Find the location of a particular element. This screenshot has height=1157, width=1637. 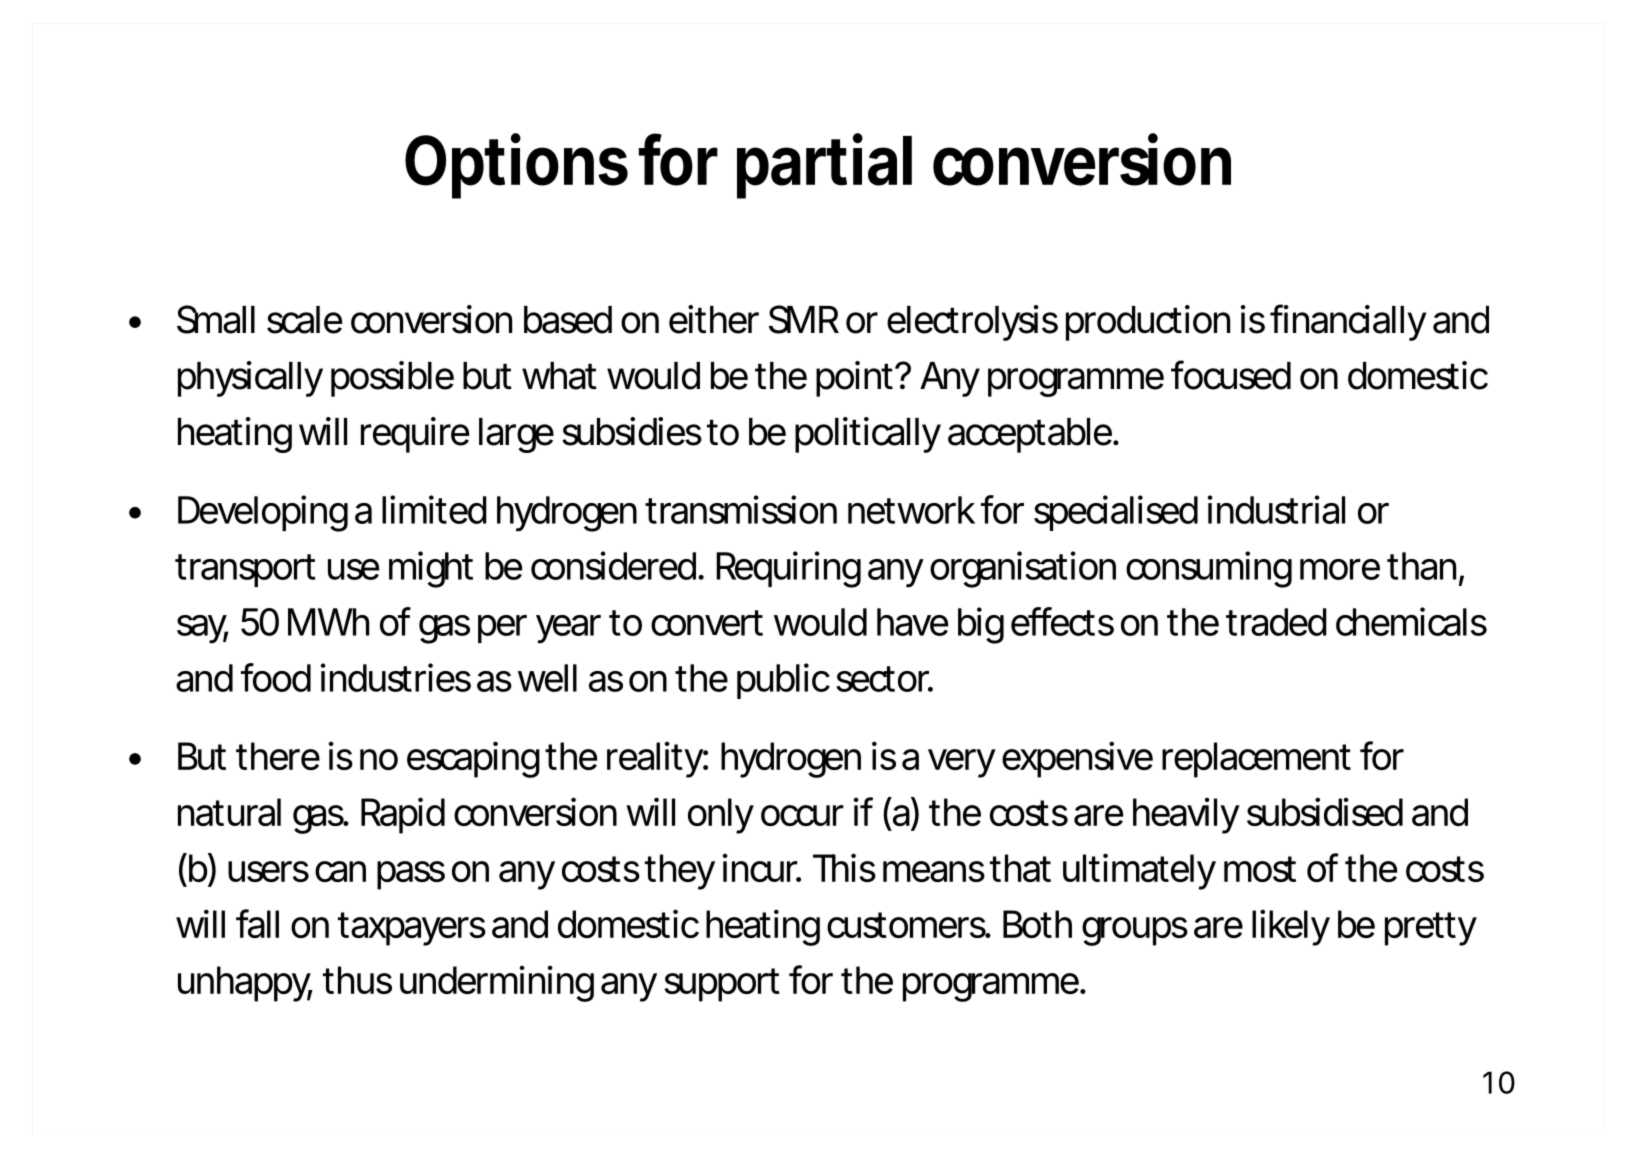

support is located at coordinates (722, 985).
